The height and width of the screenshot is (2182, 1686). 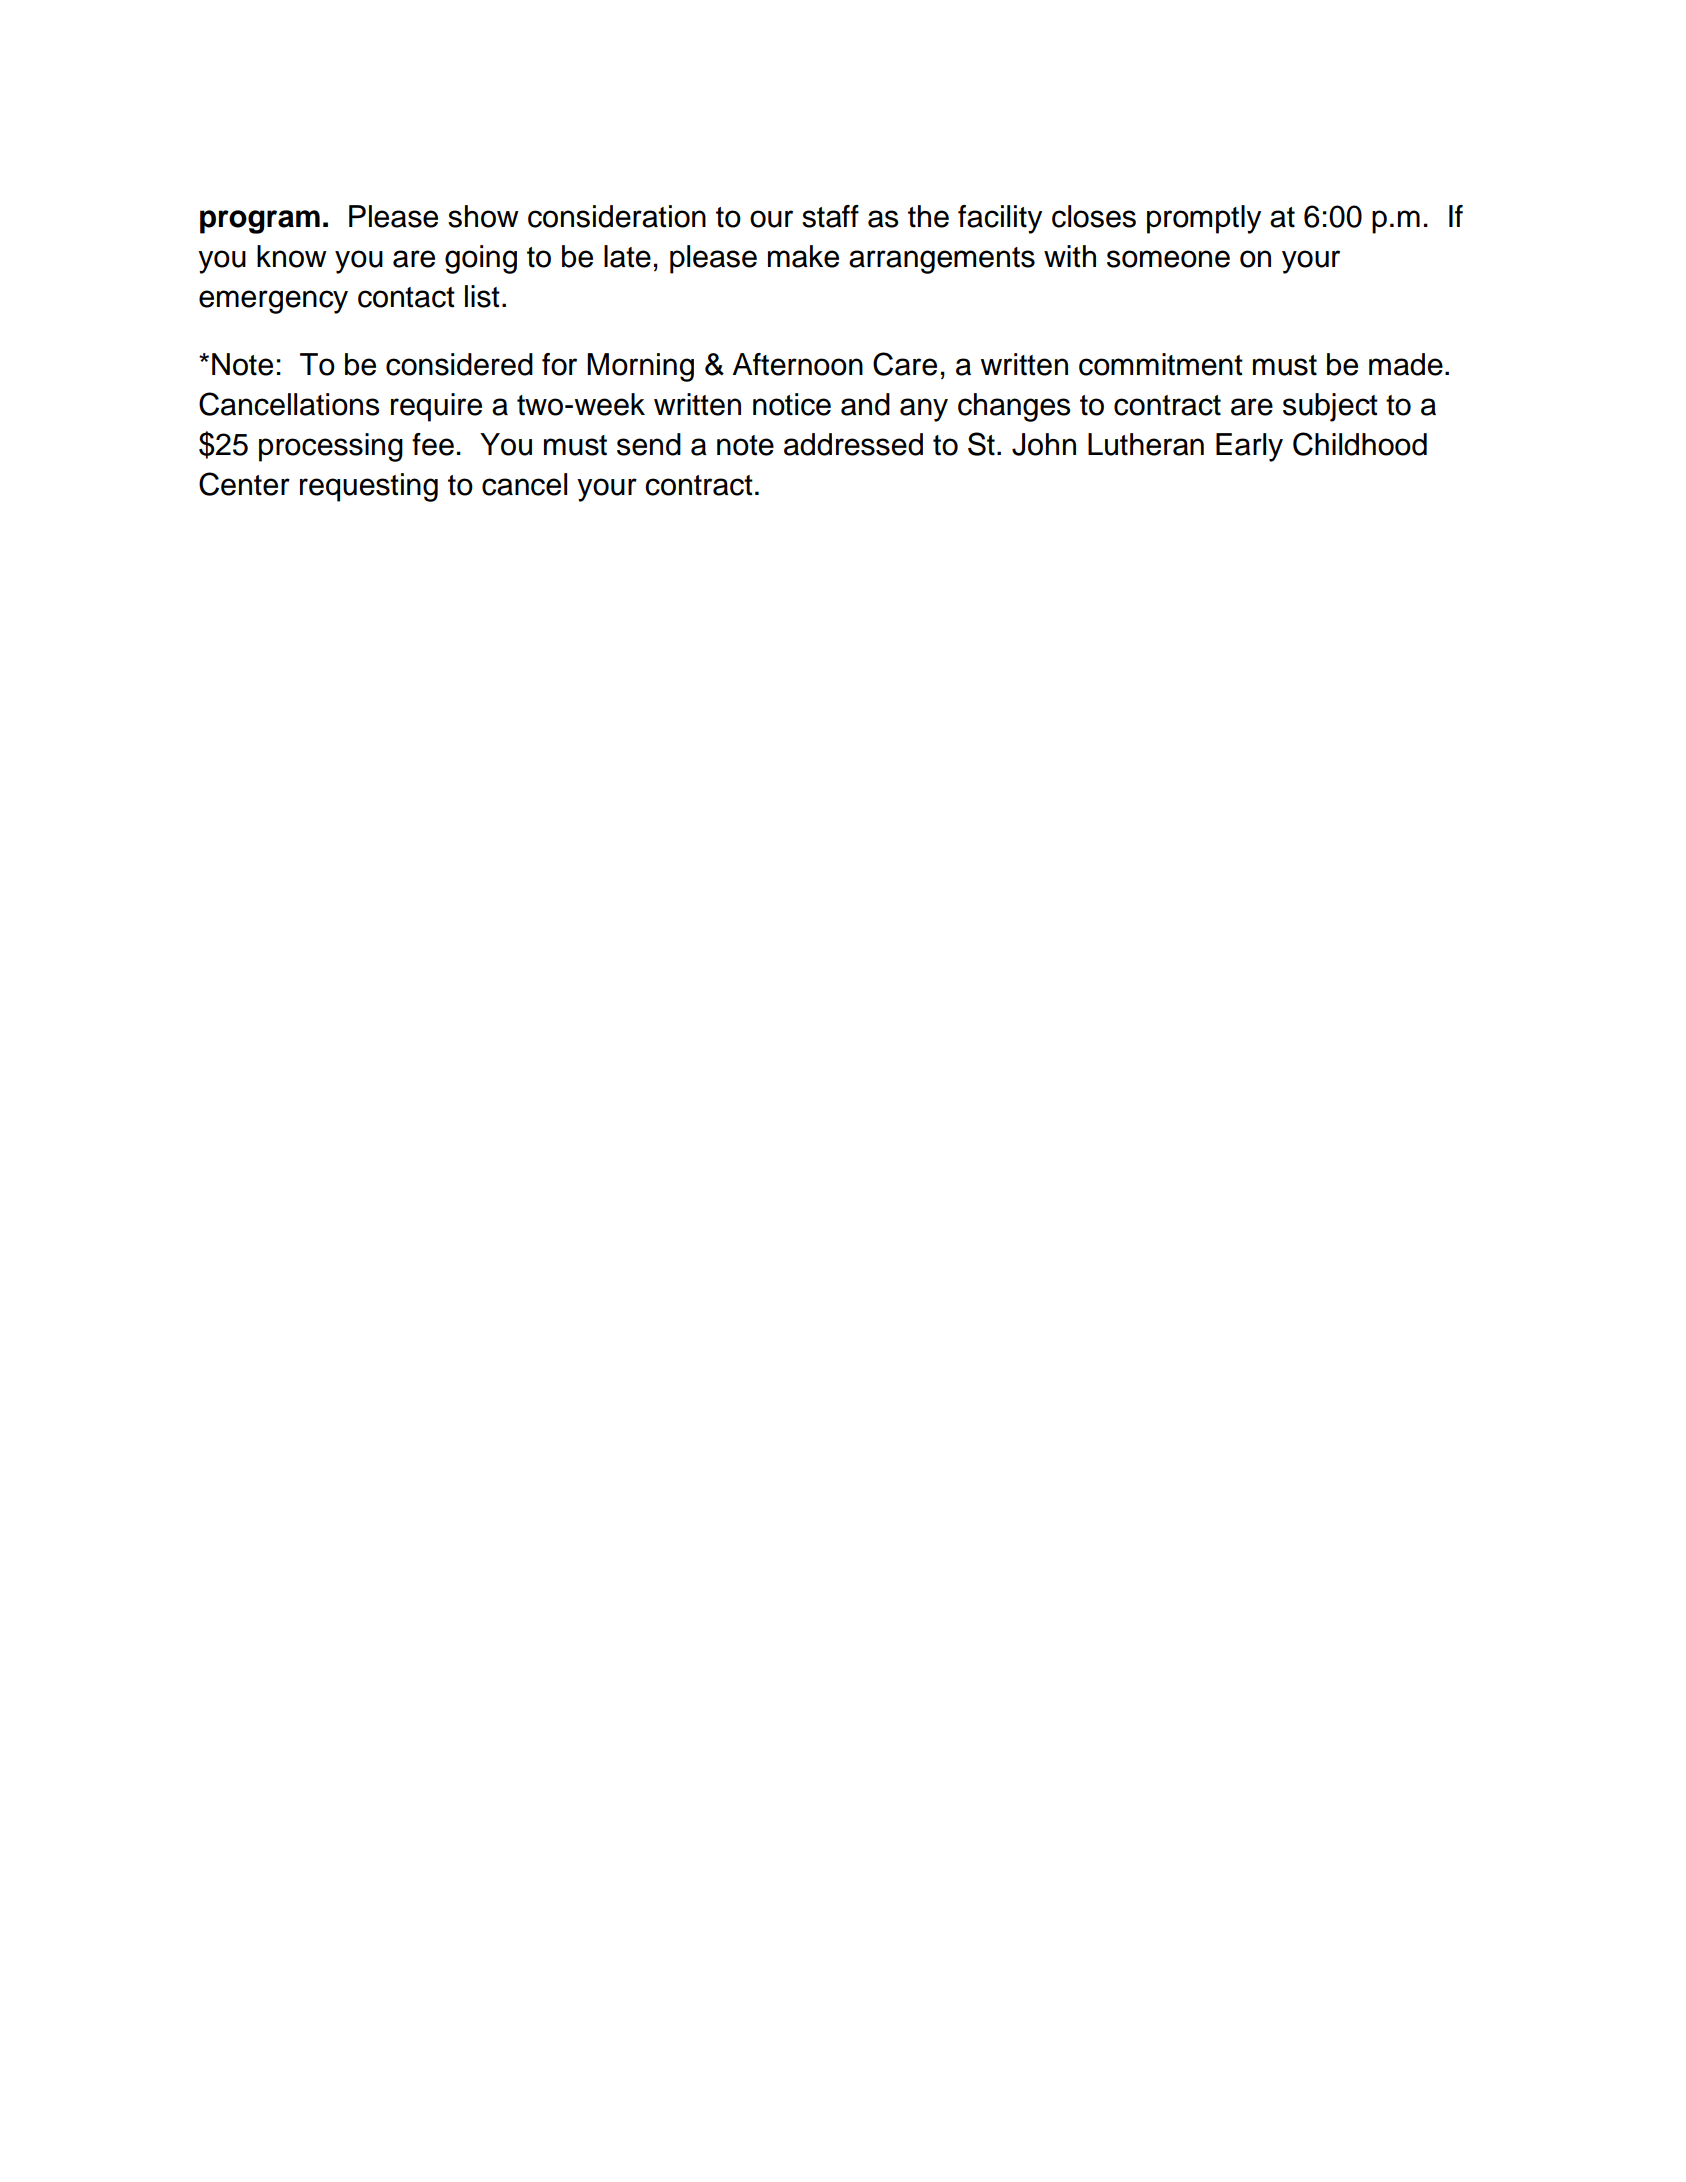 What do you see at coordinates (1204, 219) in the screenshot?
I see `promptly` at bounding box center [1204, 219].
